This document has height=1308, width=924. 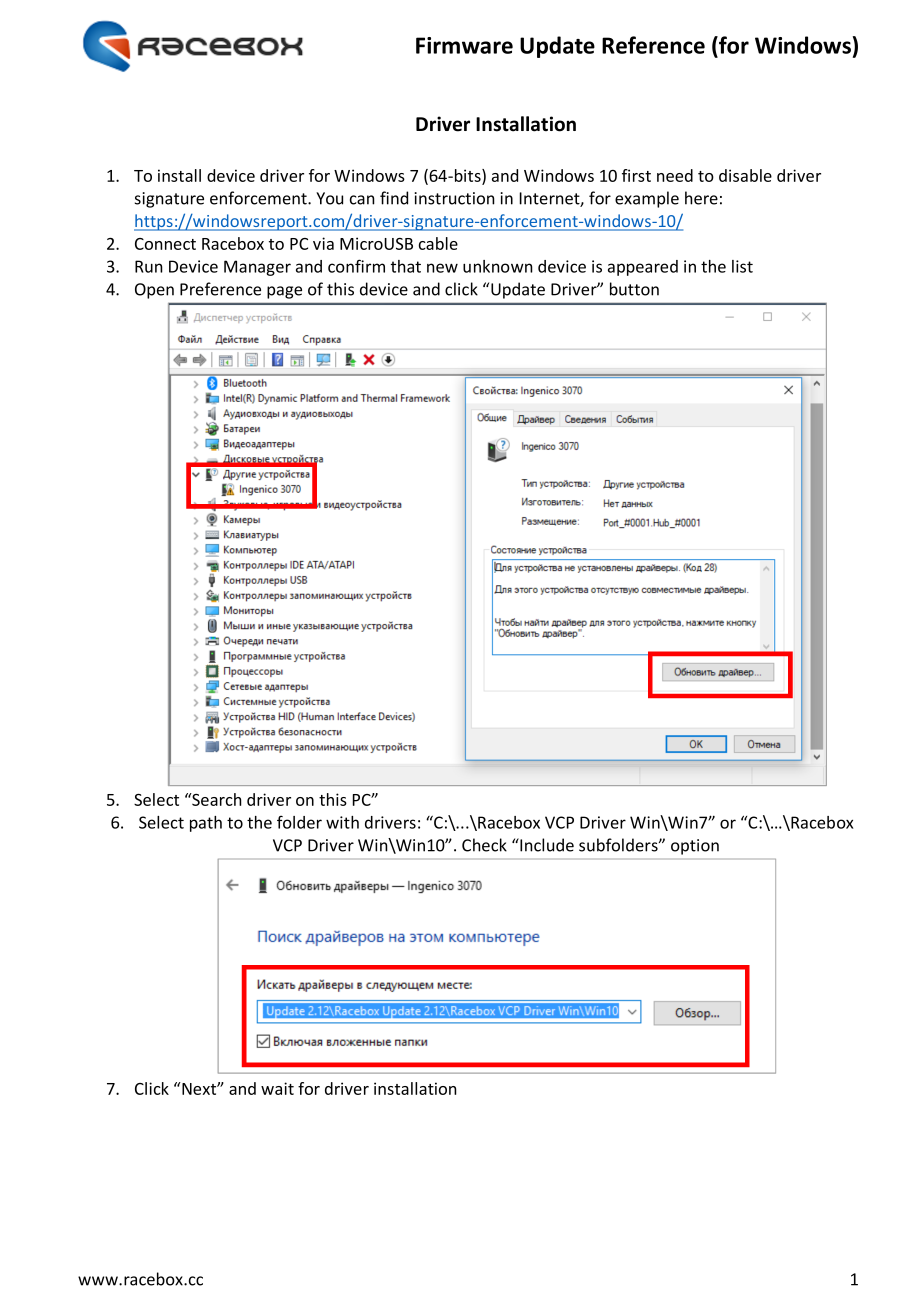 I want to click on You, so click(x=329, y=198).
